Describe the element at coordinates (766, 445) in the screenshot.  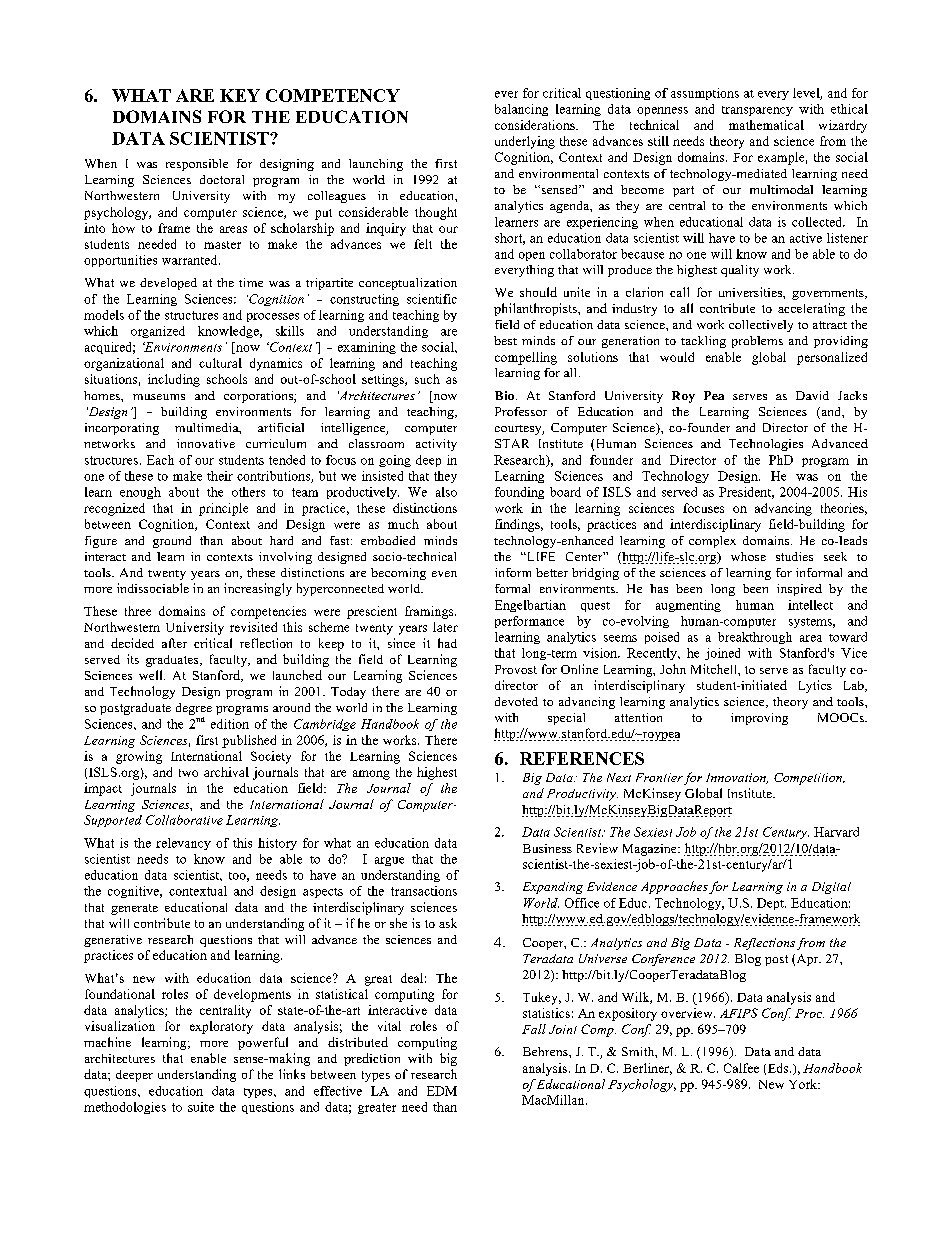
I see `Technologies` at that location.
